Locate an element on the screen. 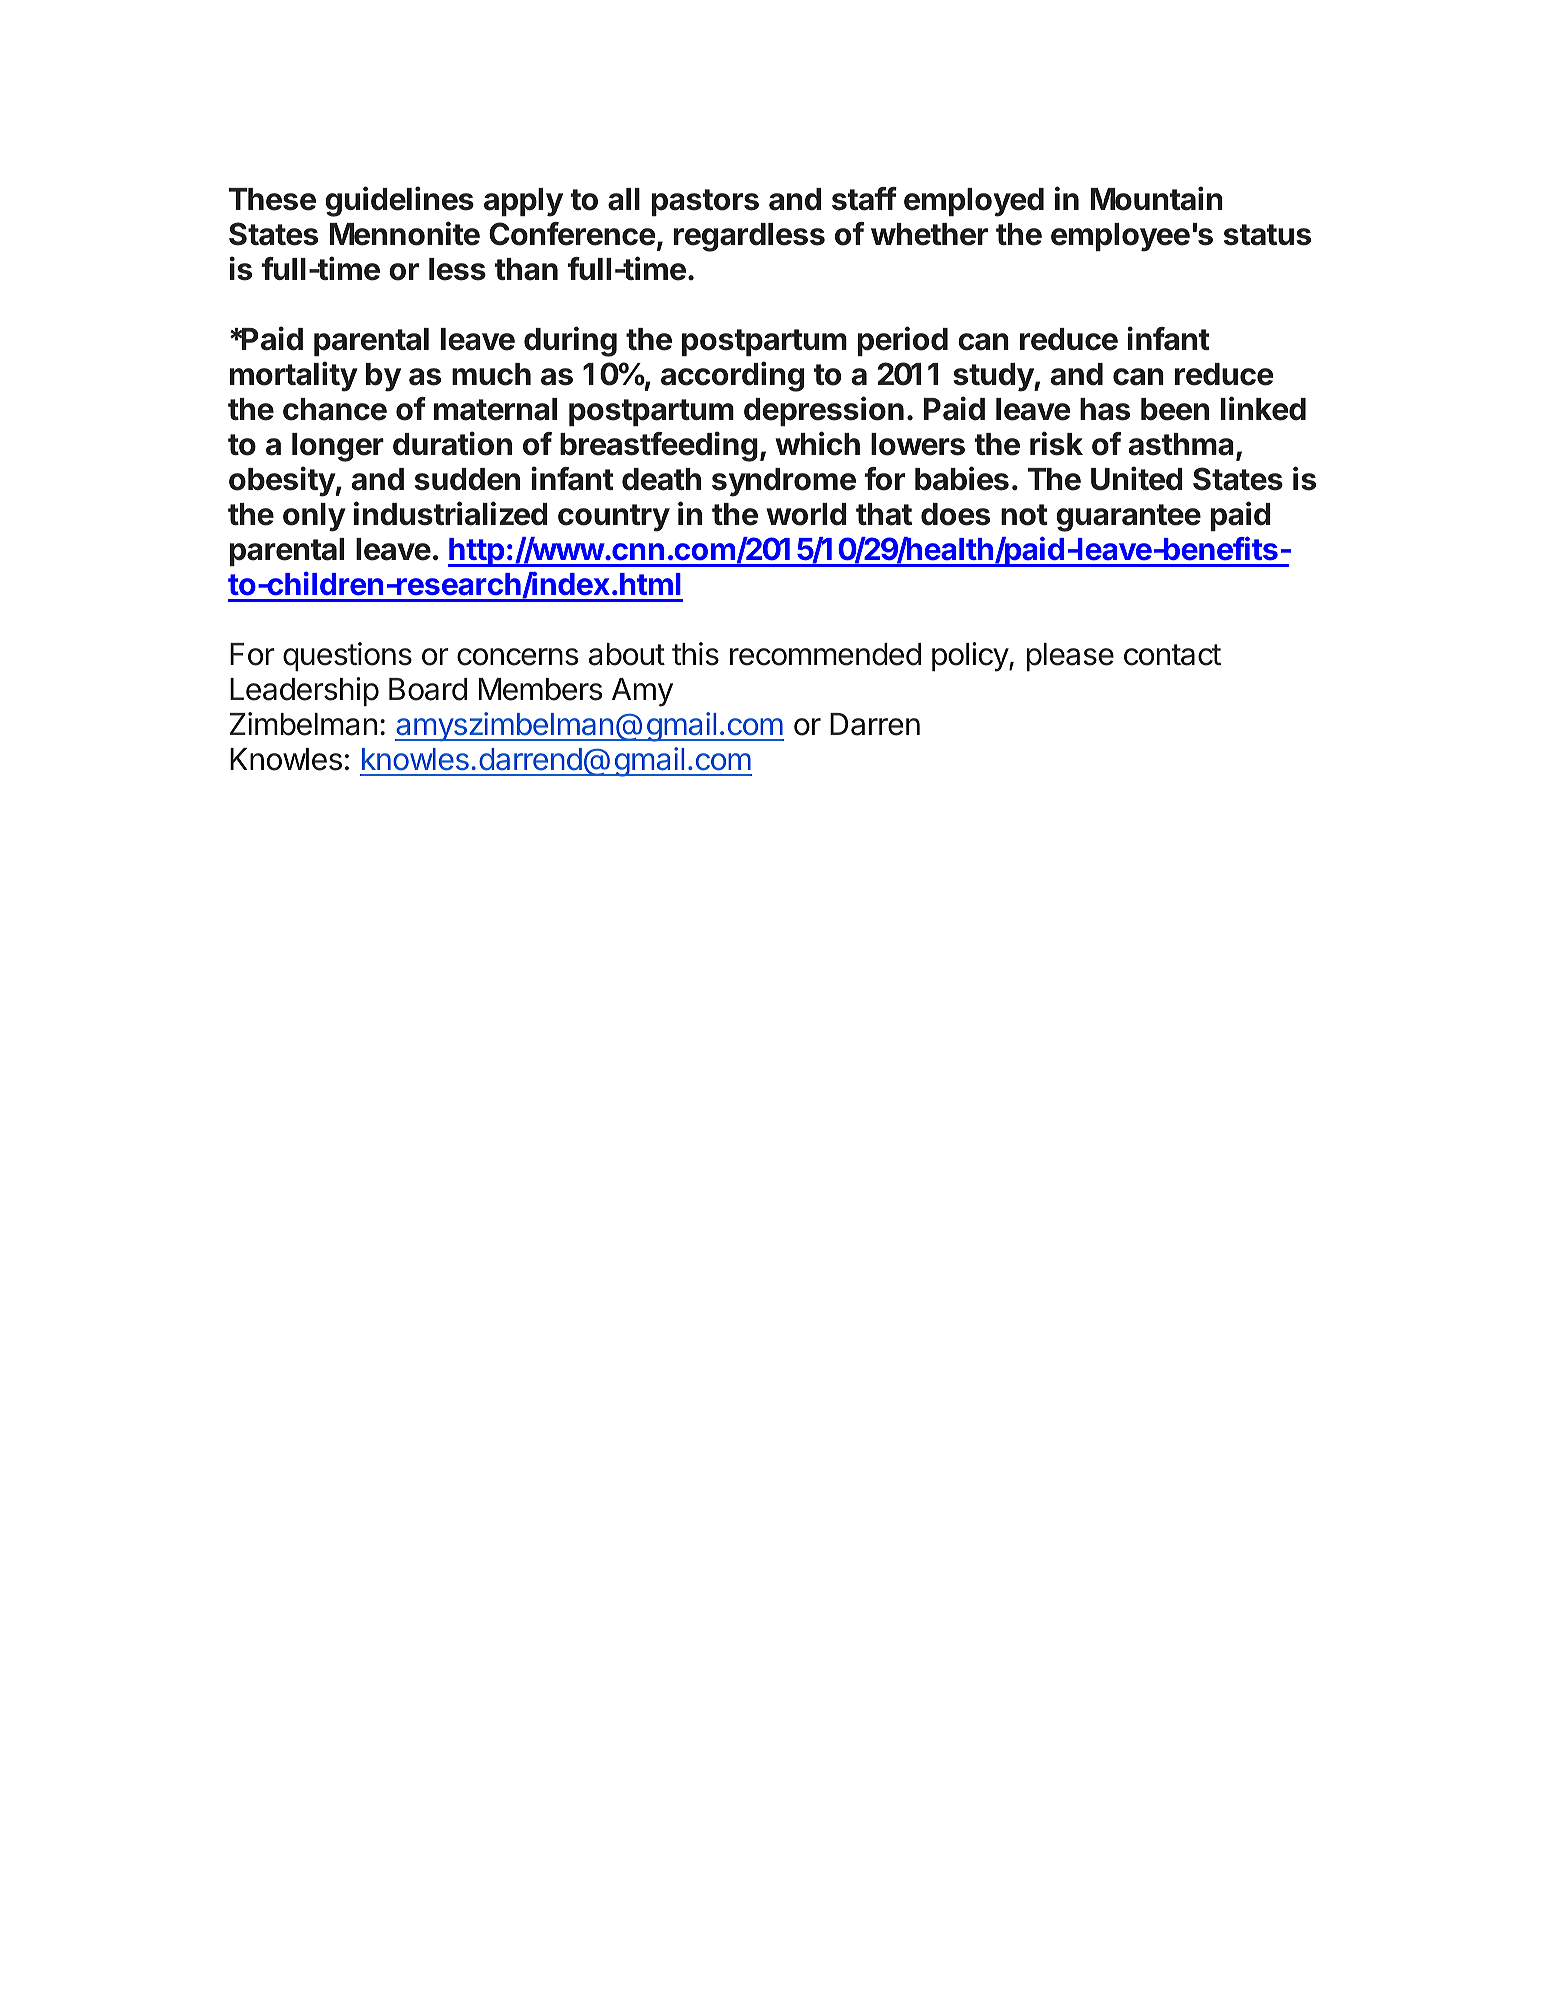 The image size is (1550, 2007). chance is located at coordinates (335, 409).
